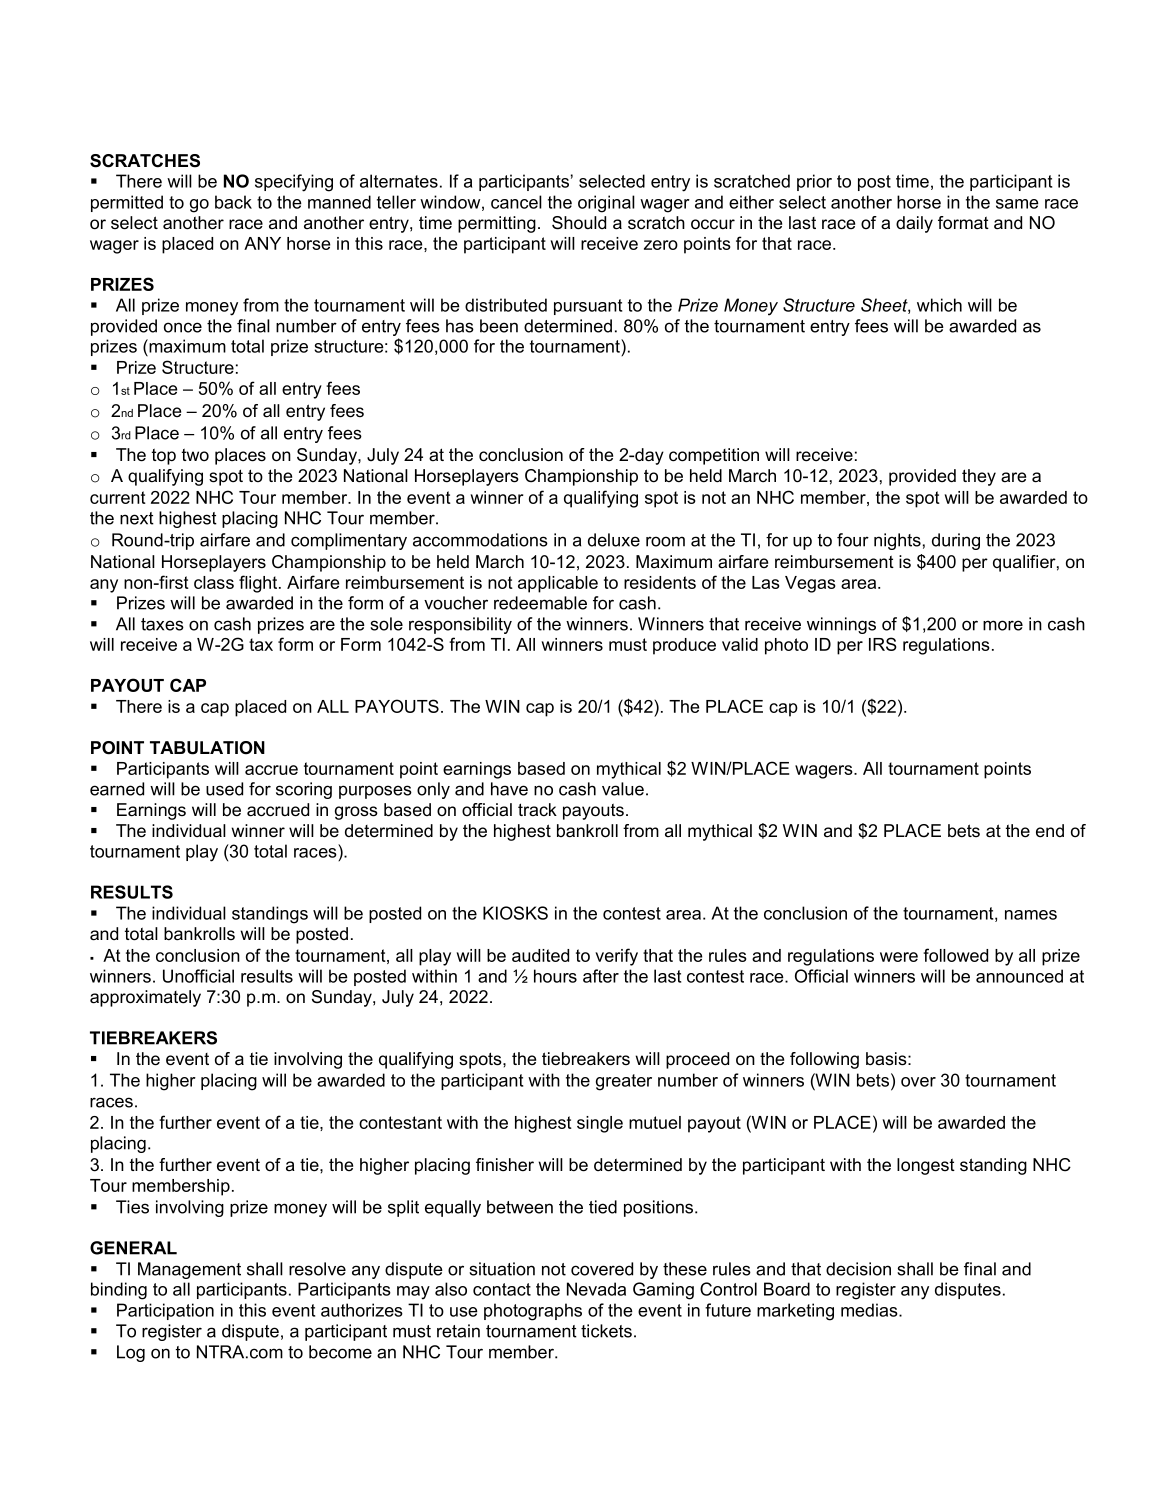  I want to click on Should, so click(579, 223).
